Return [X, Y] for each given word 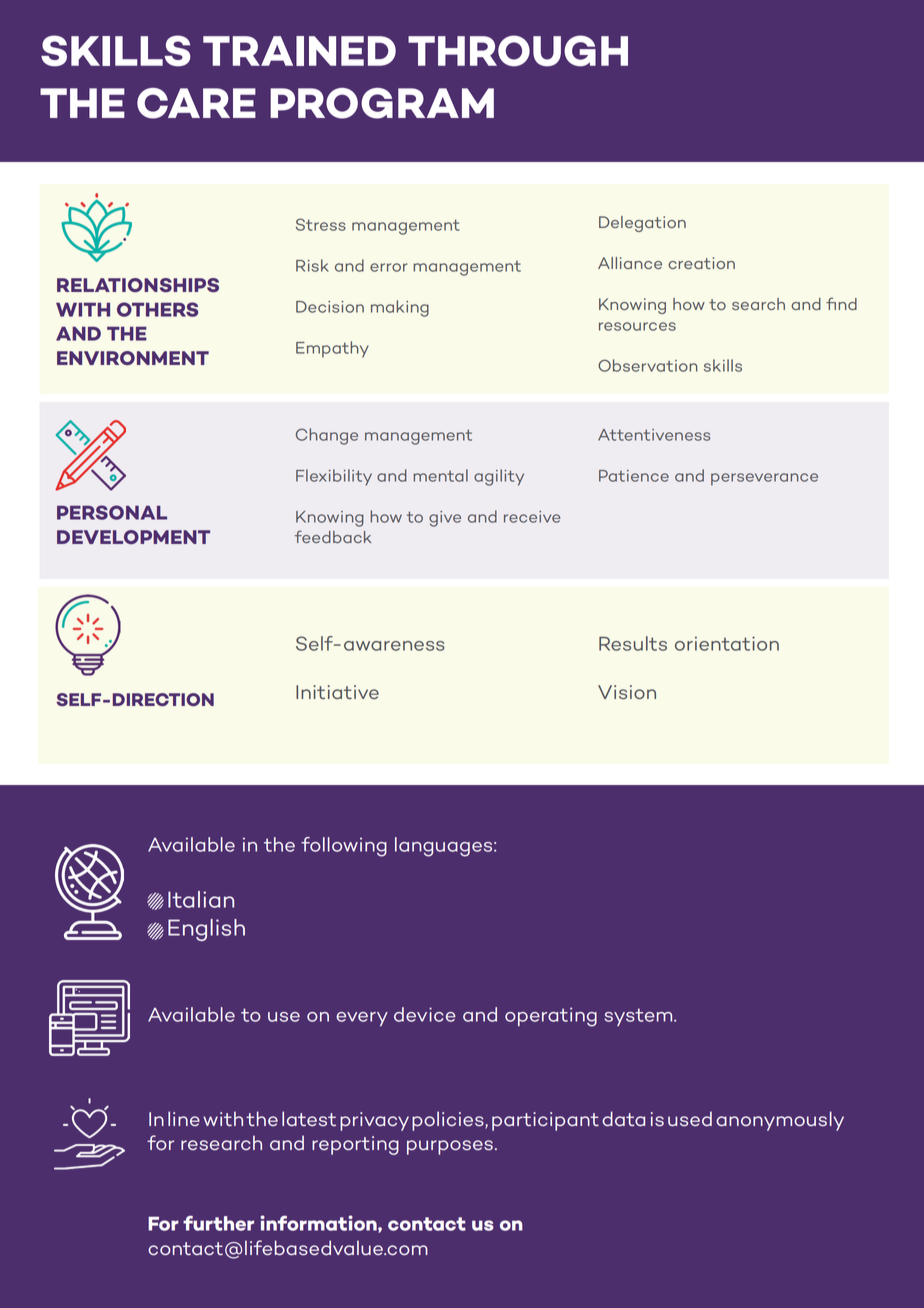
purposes [450, 1147]
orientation [727, 643]
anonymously [780, 1121]
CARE [196, 103]
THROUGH [518, 51]
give [445, 519]
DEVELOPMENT [133, 537]
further [218, 1223]
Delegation [642, 224]
